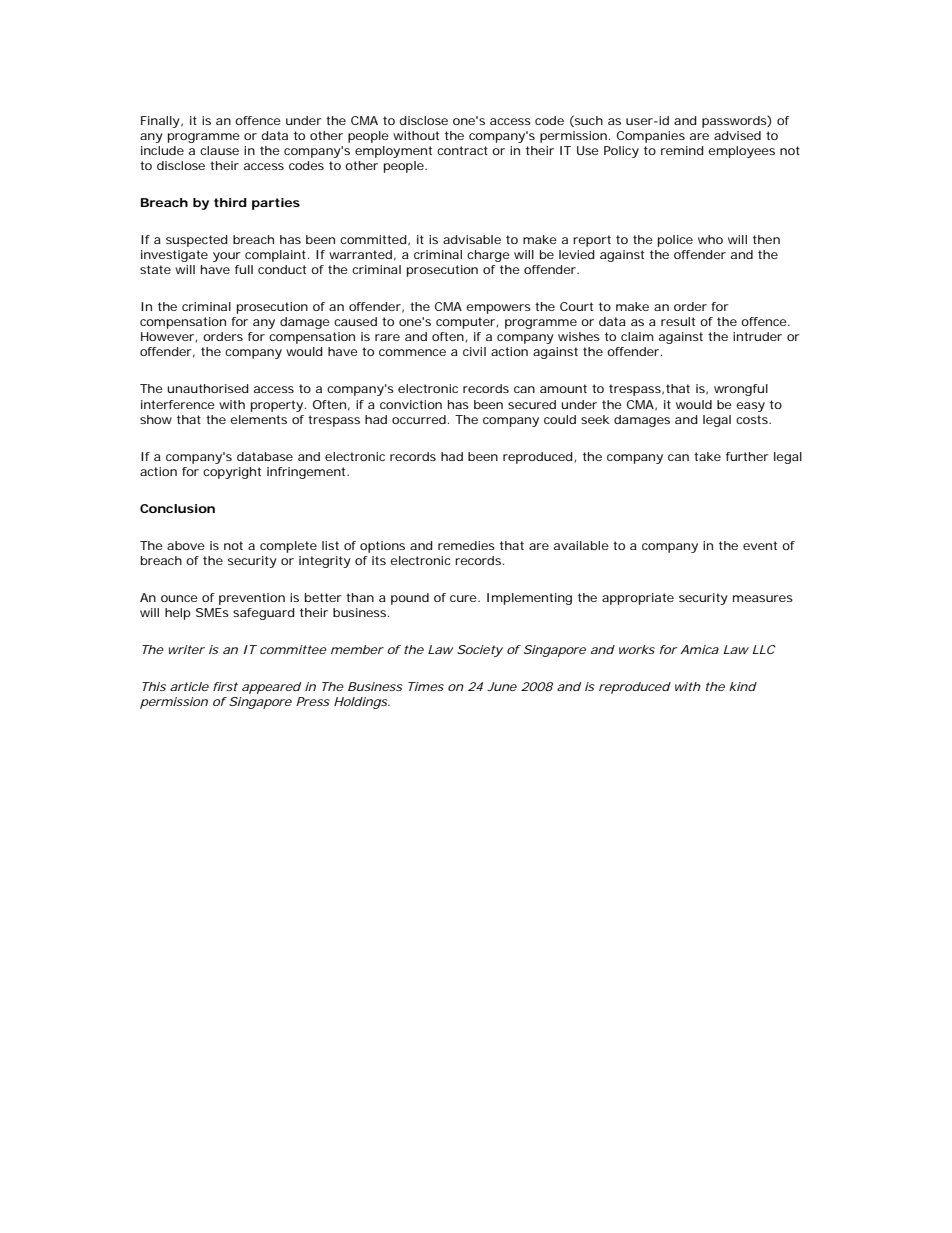  What do you see at coordinates (682, 150) in the screenshot?
I see `remind` at bounding box center [682, 150].
